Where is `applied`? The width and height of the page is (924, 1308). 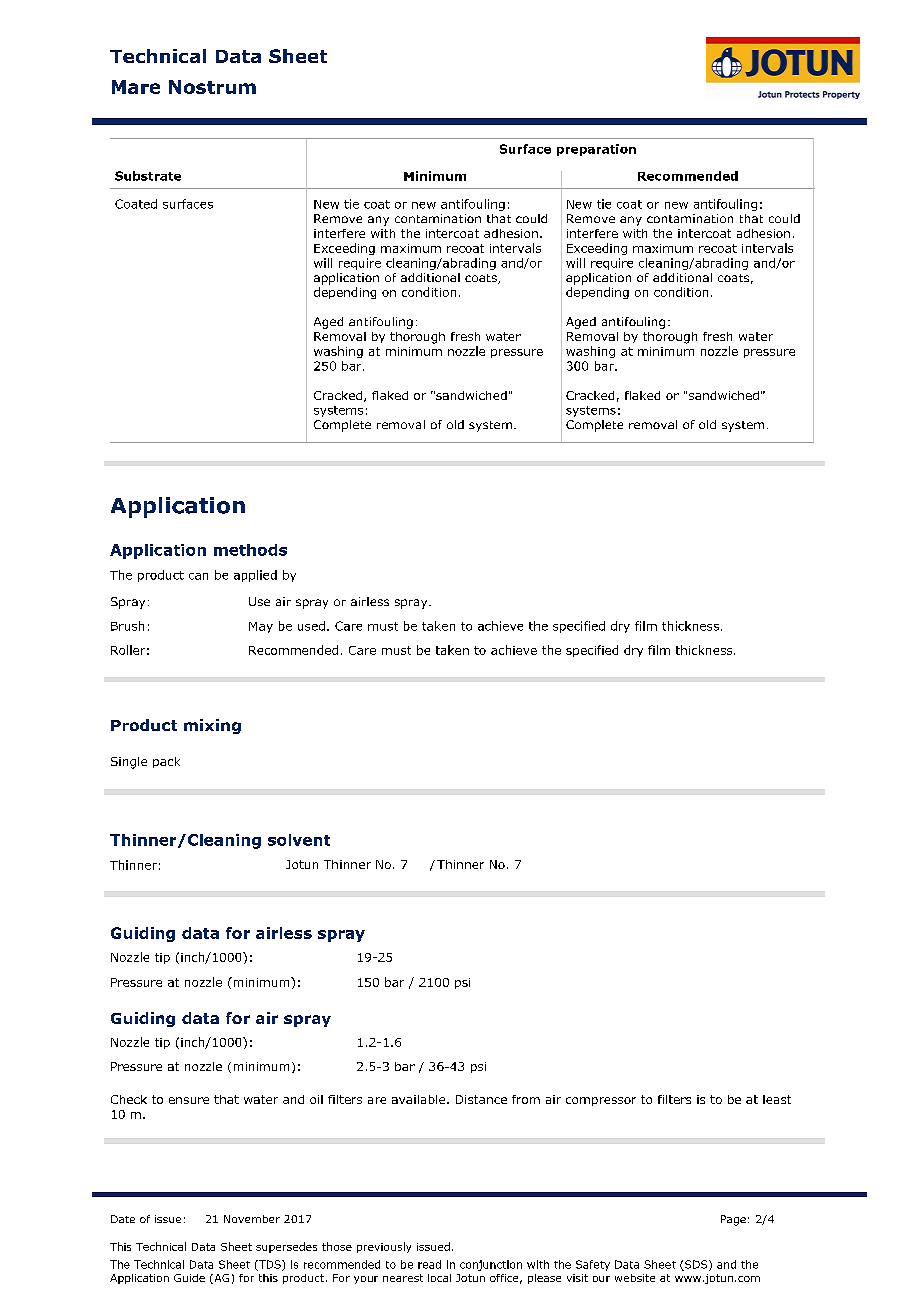 applied is located at coordinates (255, 576).
